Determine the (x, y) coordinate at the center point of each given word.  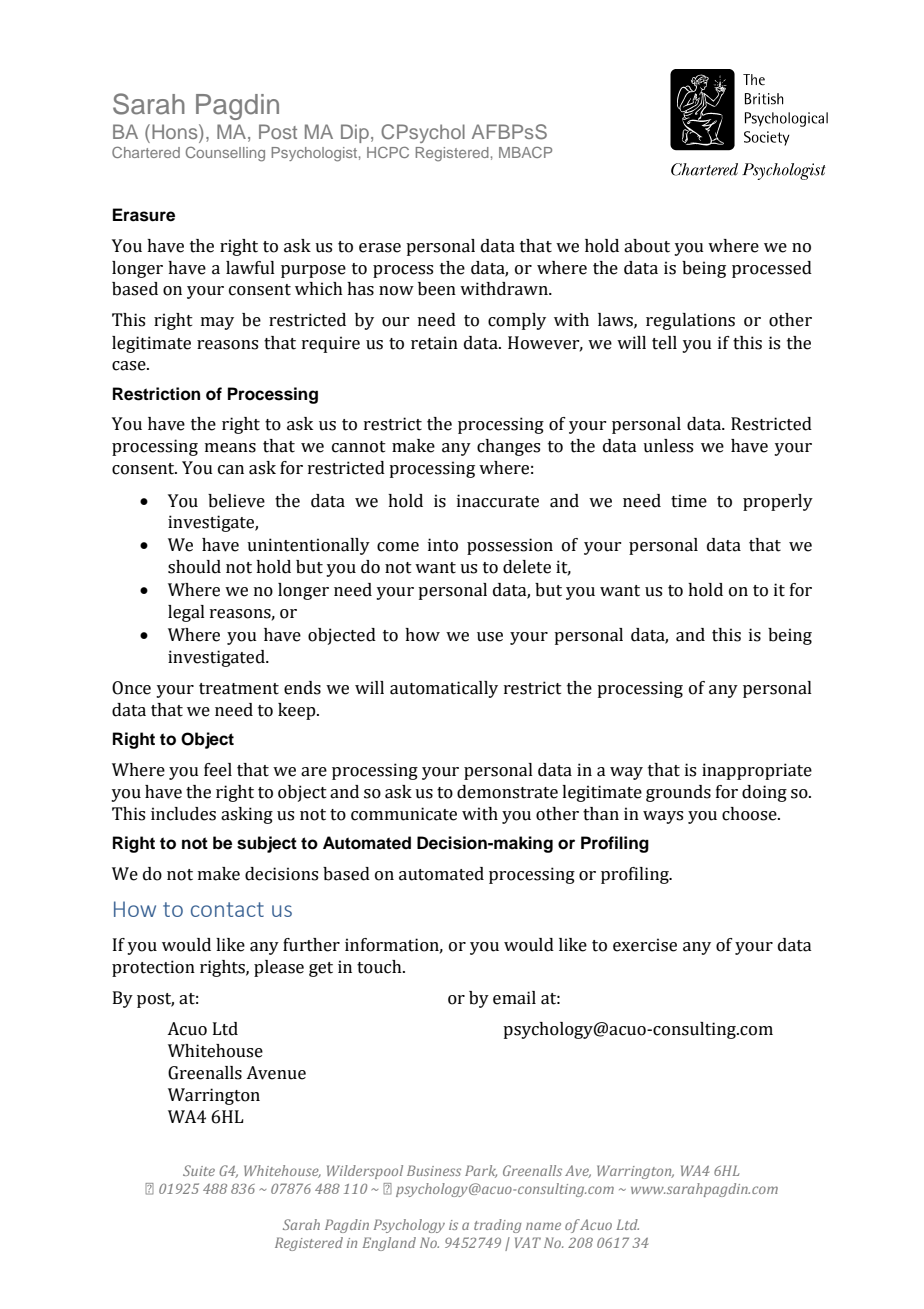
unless (668, 446)
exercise (645, 945)
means (230, 448)
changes (508, 447)
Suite (199, 1170)
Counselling (225, 154)
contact (227, 909)
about (647, 246)
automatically (444, 689)
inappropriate (757, 771)
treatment (239, 689)
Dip (355, 133)
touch (380, 967)
